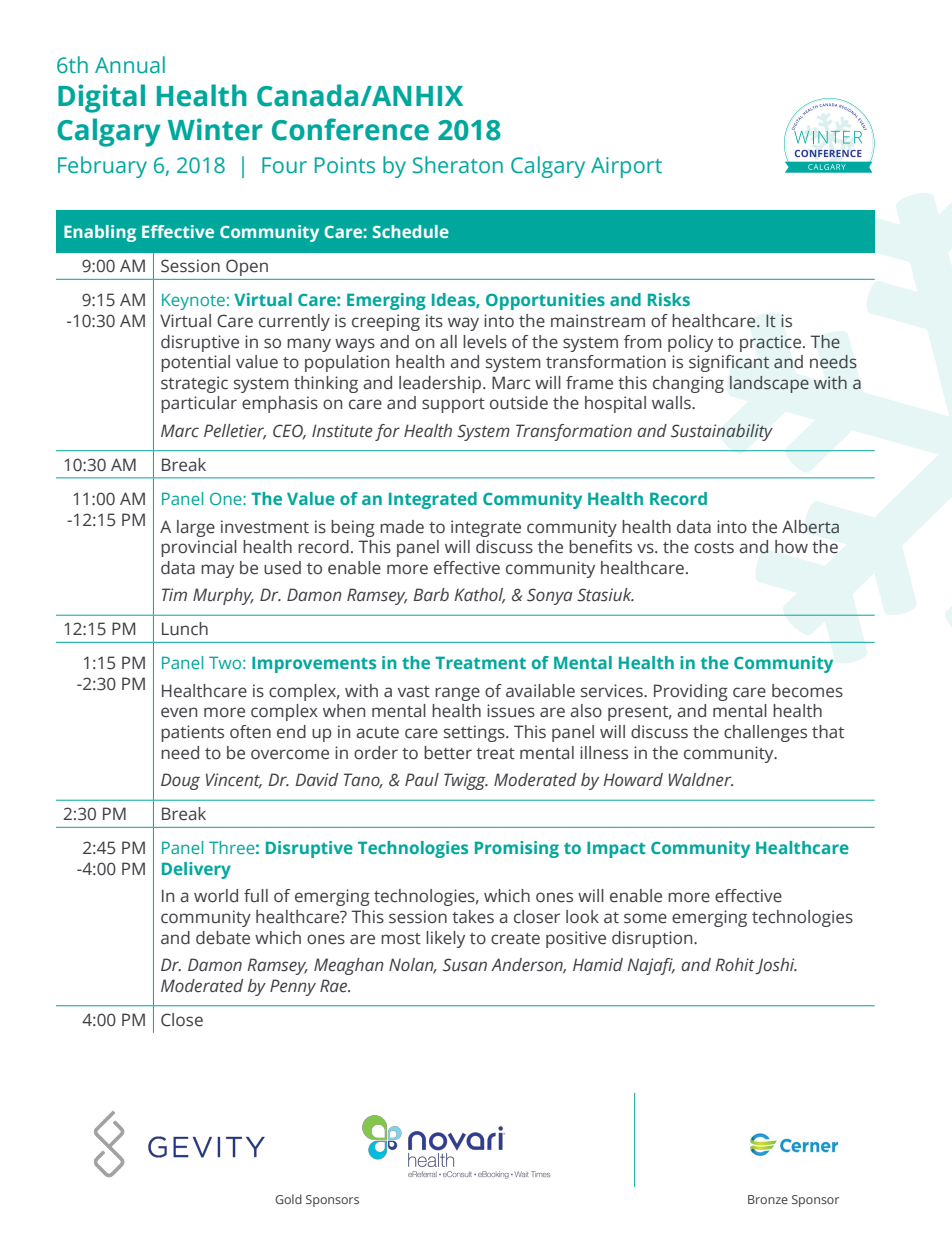 Image resolution: width=952 pixels, height=1233 pixels. Describe the element at coordinates (180, 781) in the document. I see `Doug` at that location.
